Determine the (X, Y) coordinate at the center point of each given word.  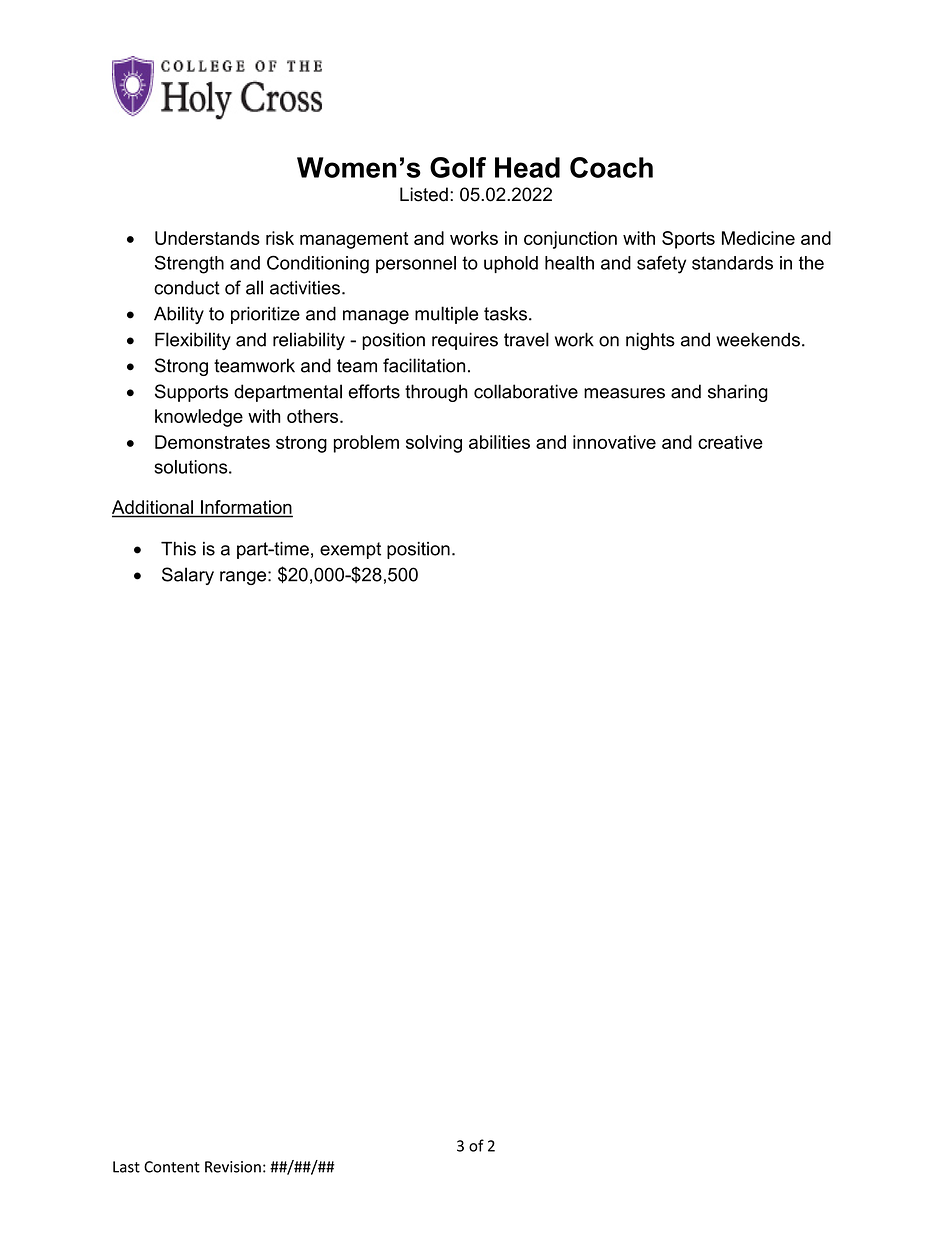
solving (434, 444)
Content (172, 1167)
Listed (424, 194)
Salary (188, 576)
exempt (350, 550)
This (178, 549)
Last (126, 1167)
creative (730, 442)
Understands (207, 238)
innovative (614, 442)
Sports (688, 240)
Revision (233, 1167)
